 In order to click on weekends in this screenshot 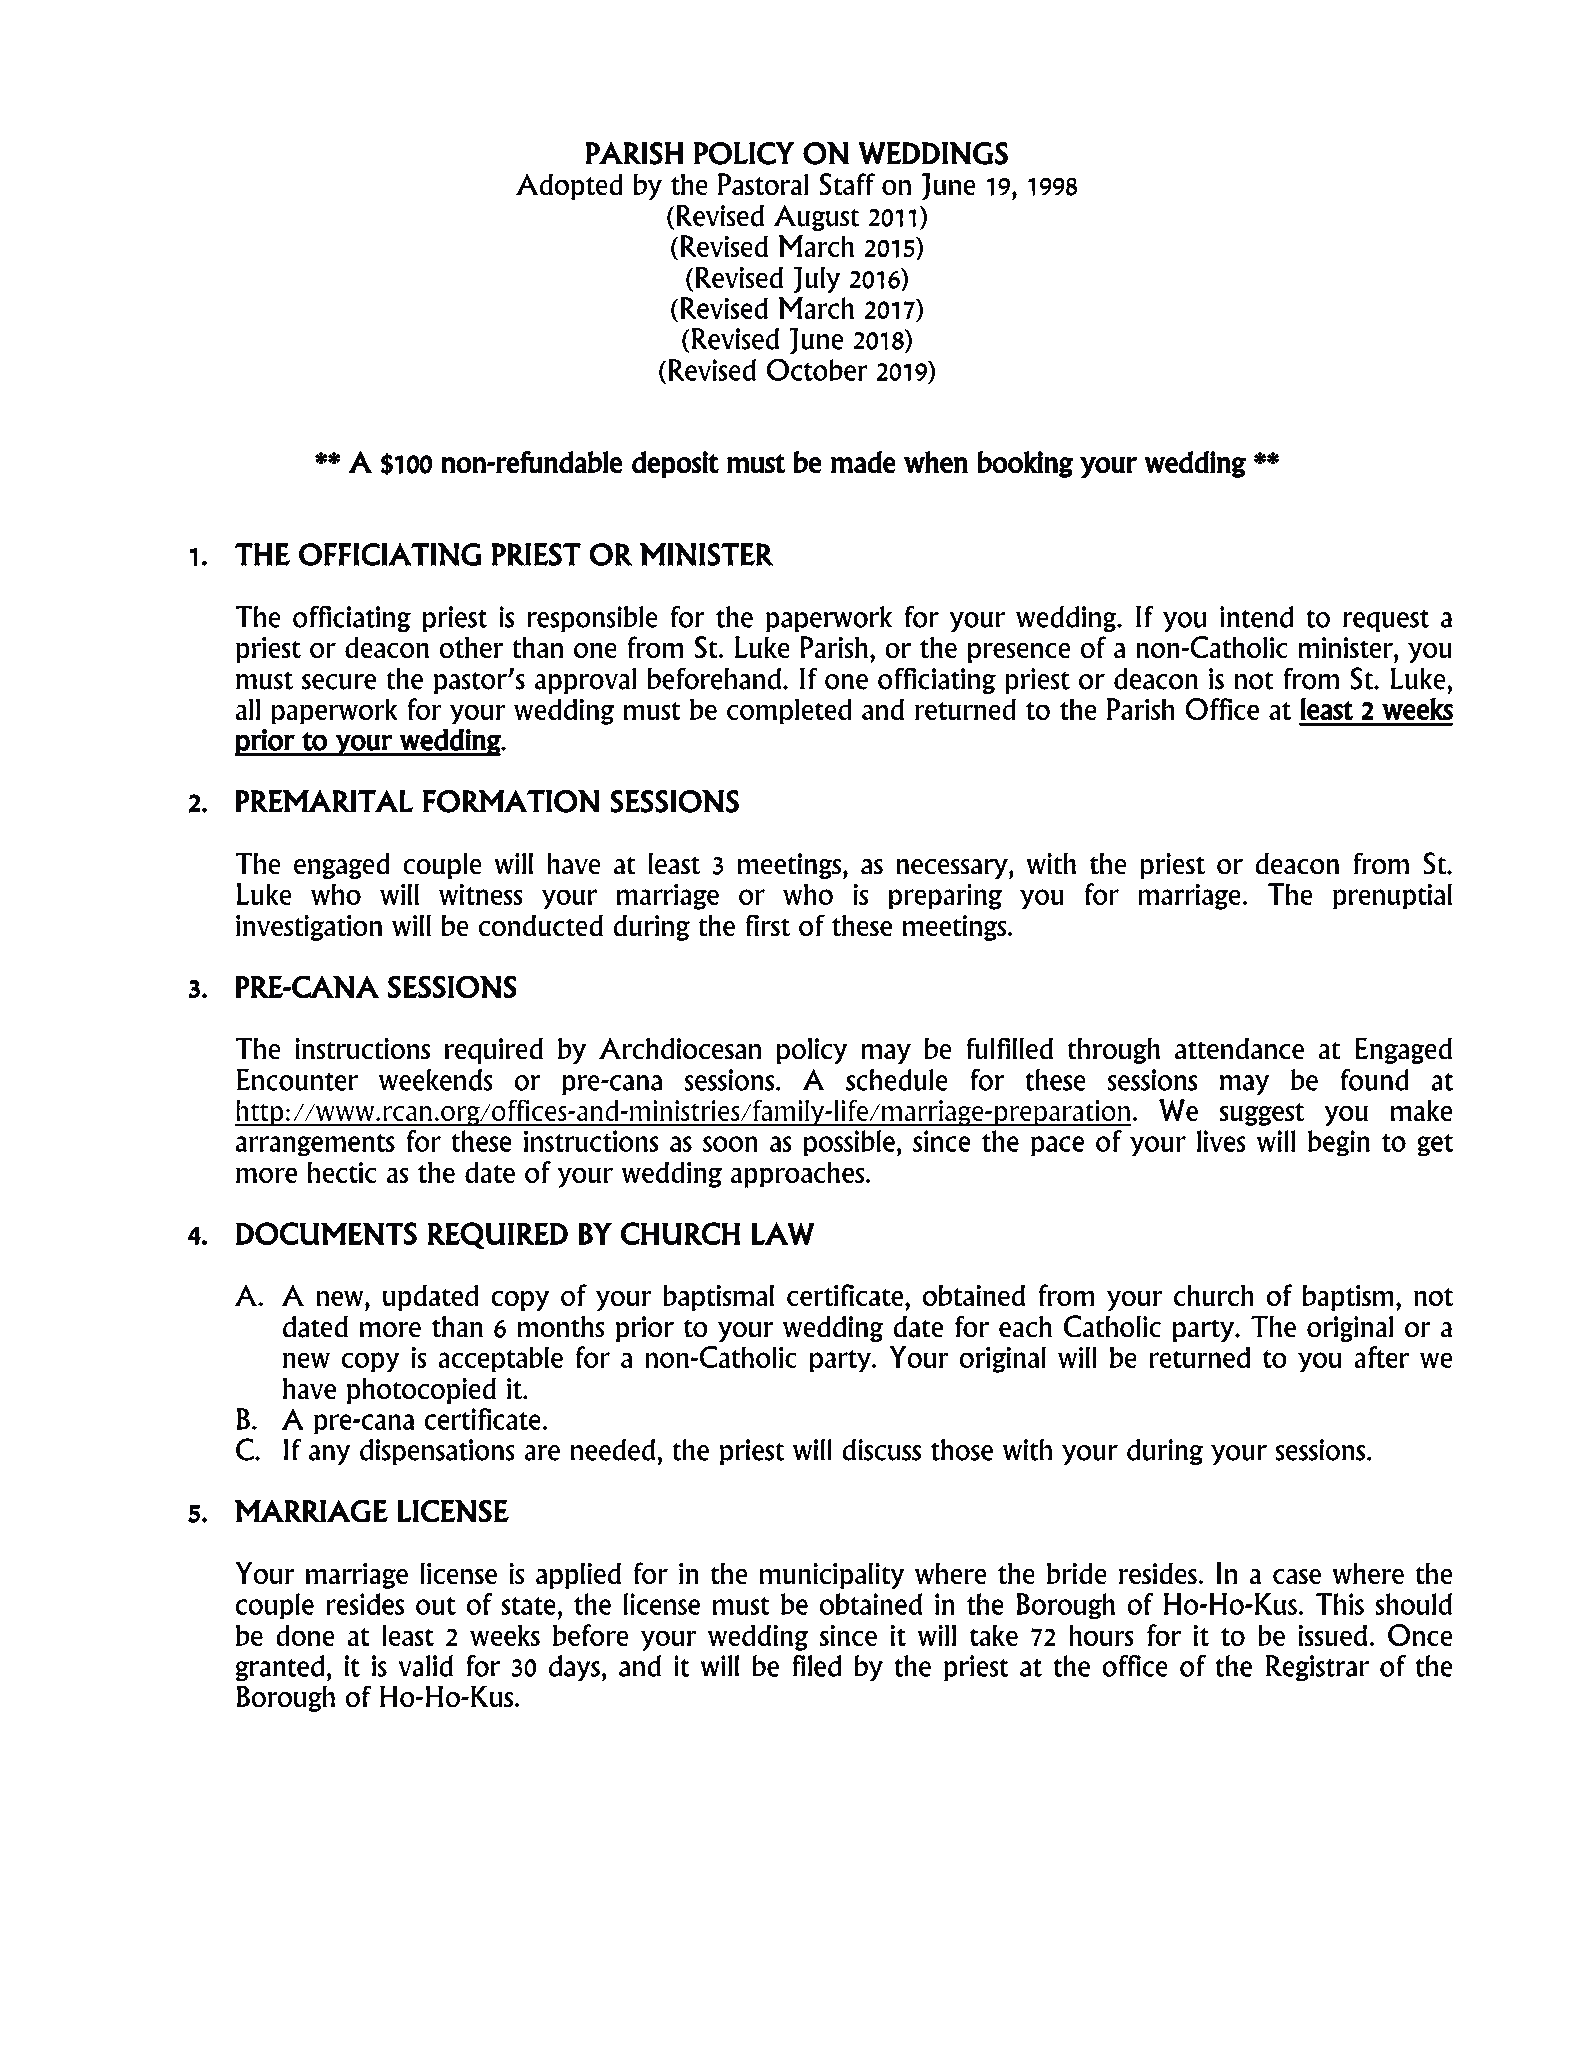, I will do `click(436, 1080)`.
